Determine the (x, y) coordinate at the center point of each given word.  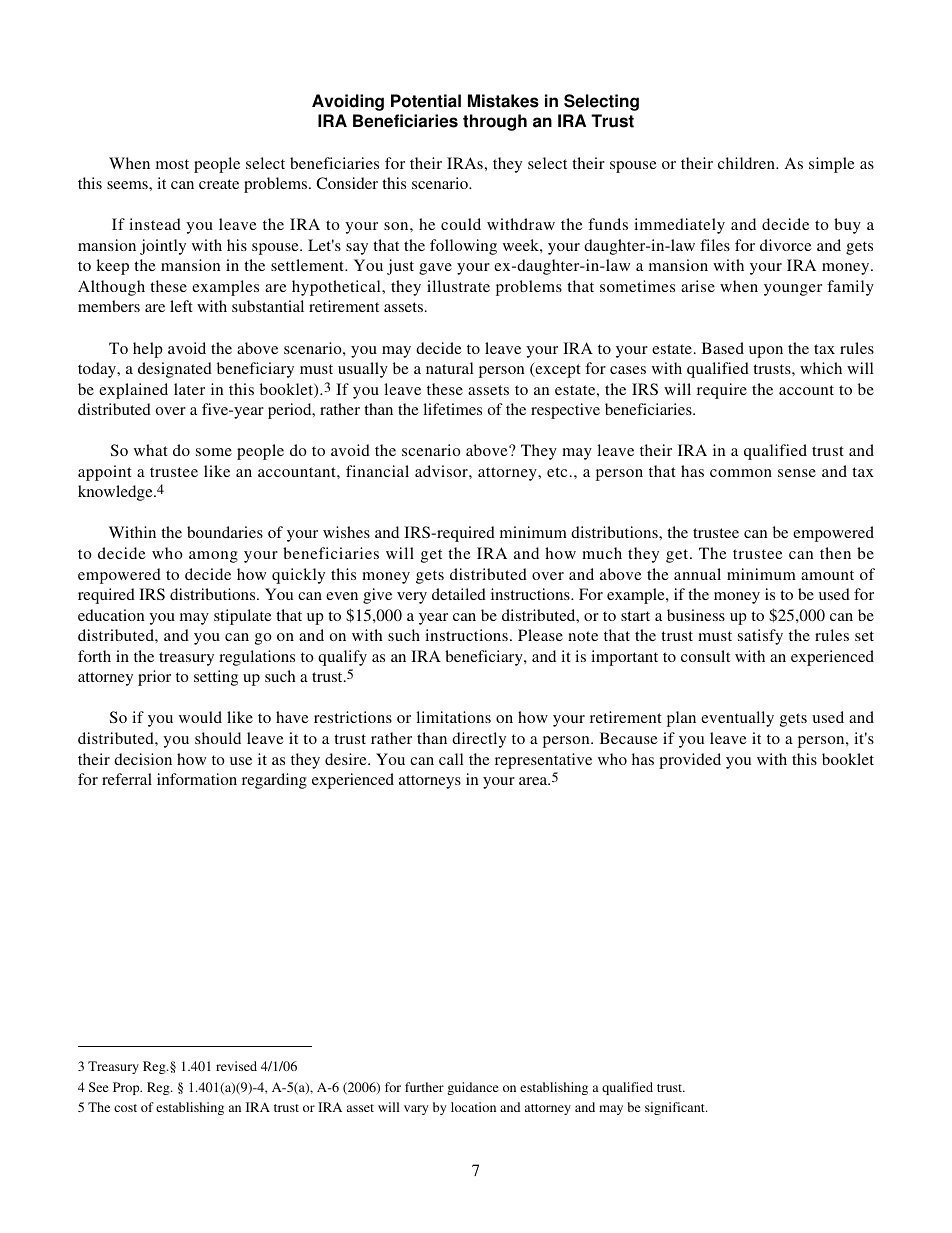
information (197, 779)
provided (690, 761)
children (747, 163)
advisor (442, 471)
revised (236, 1066)
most (172, 164)
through (495, 122)
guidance (472, 1088)
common (741, 473)
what (151, 450)
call (451, 759)
